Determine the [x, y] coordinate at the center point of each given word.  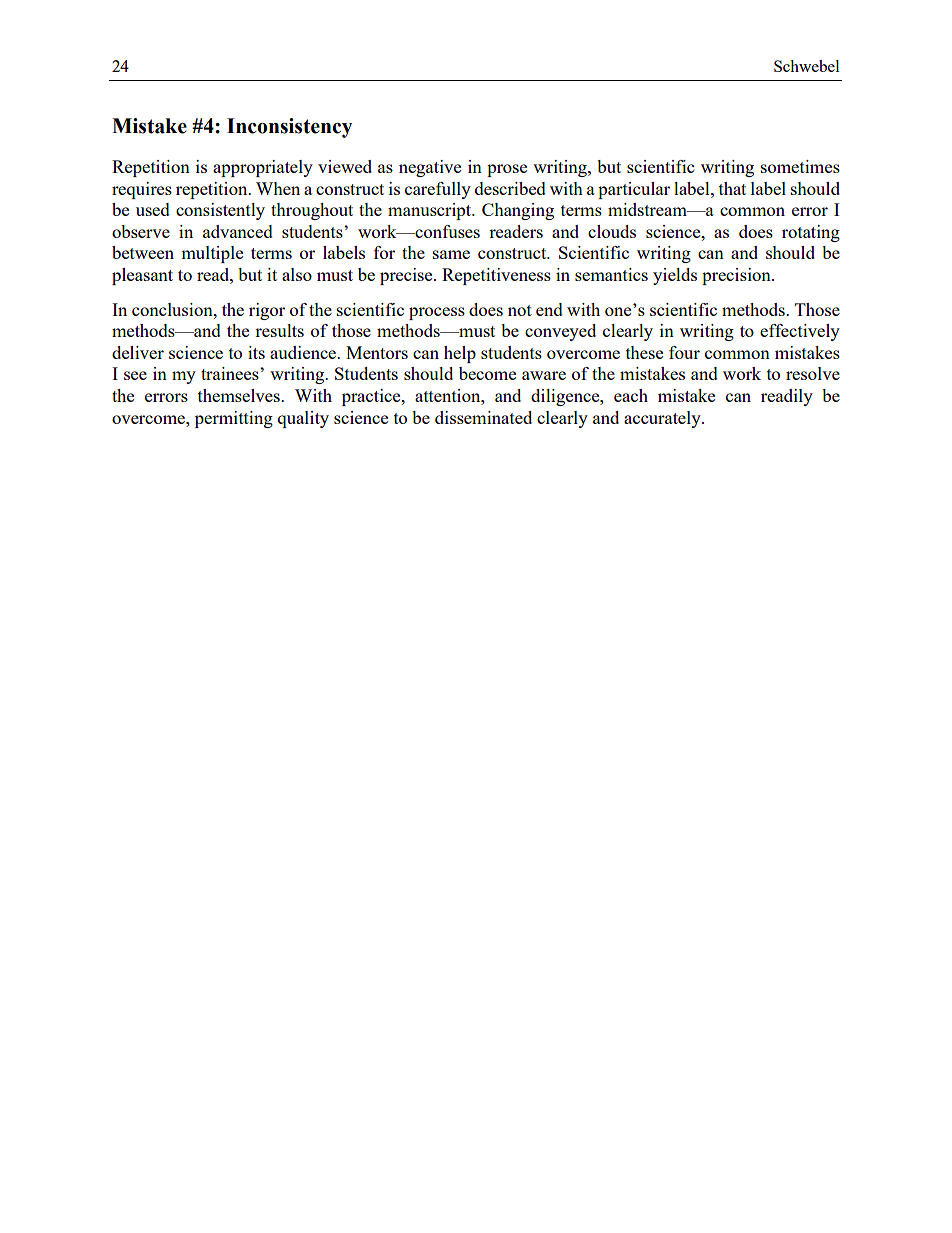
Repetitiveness [496, 276]
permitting [234, 419]
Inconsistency [289, 128]
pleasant [142, 276]
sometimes [800, 166]
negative [430, 168]
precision [737, 276]
